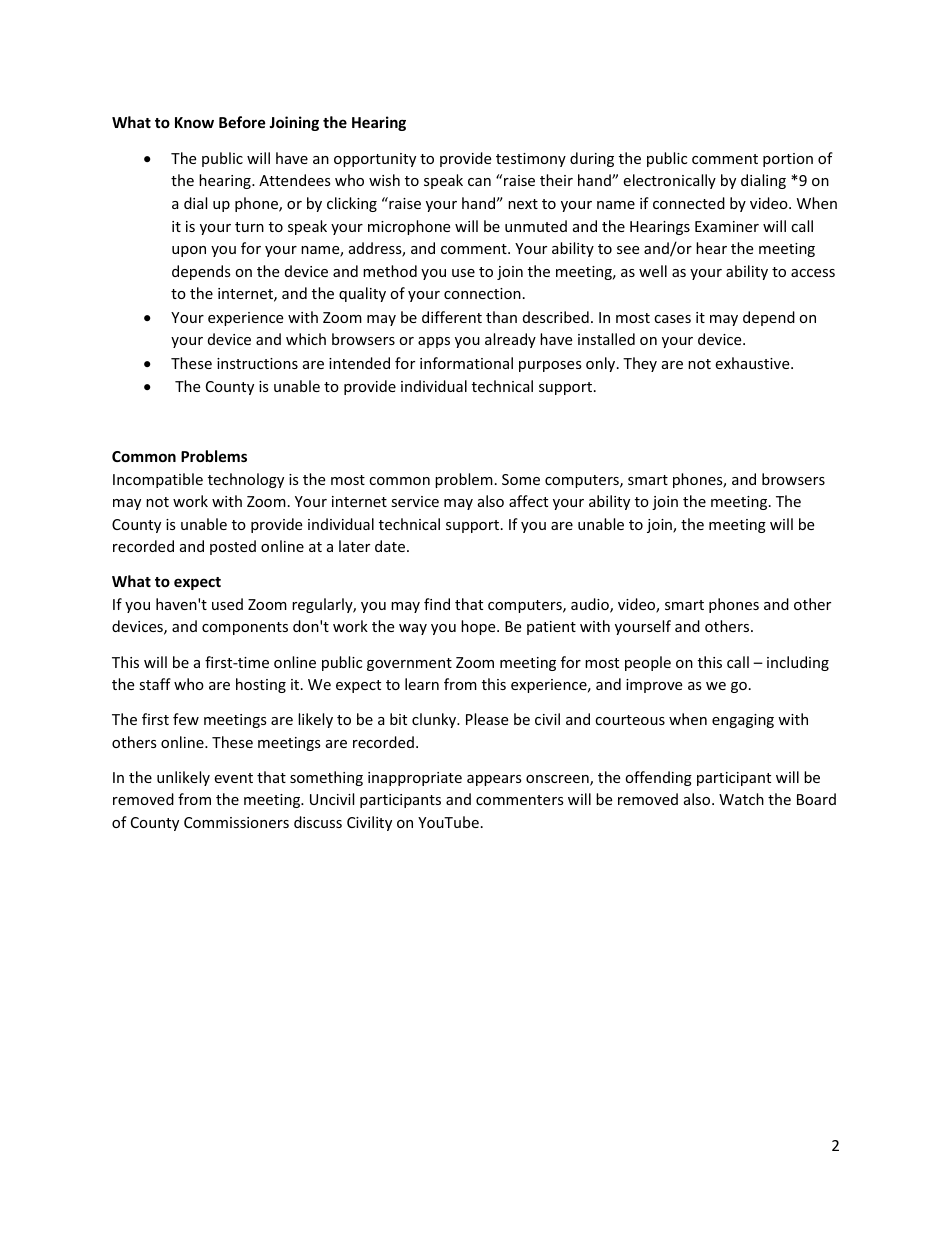 The width and height of the screenshot is (952, 1233). What do you see at coordinates (494, 780) in the screenshot?
I see `appears` at bounding box center [494, 780].
